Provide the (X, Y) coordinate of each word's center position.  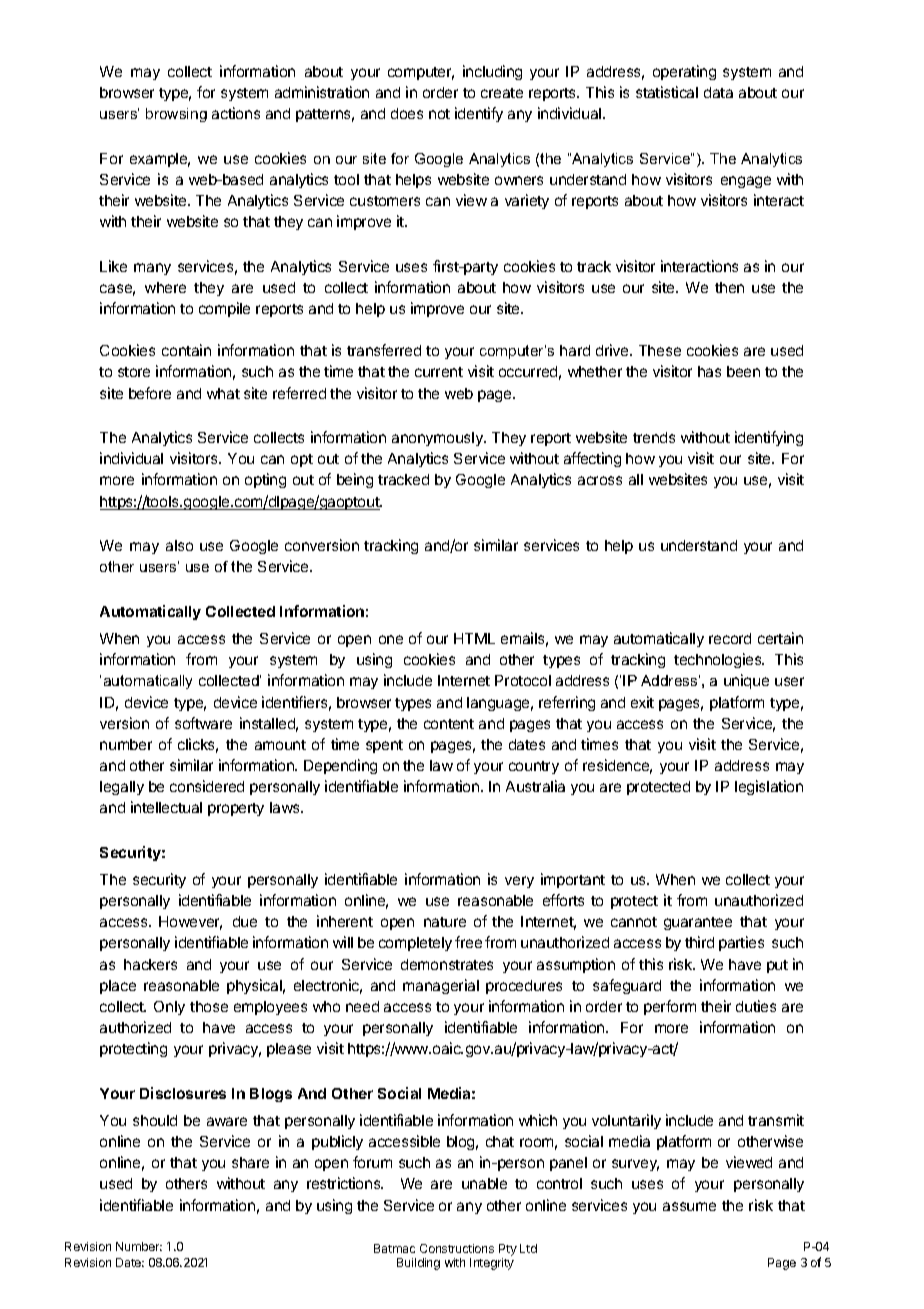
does (407, 113)
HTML (474, 638)
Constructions (457, 1248)
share (250, 1162)
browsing (176, 115)
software (203, 723)
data (718, 92)
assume (689, 1206)
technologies (719, 660)
